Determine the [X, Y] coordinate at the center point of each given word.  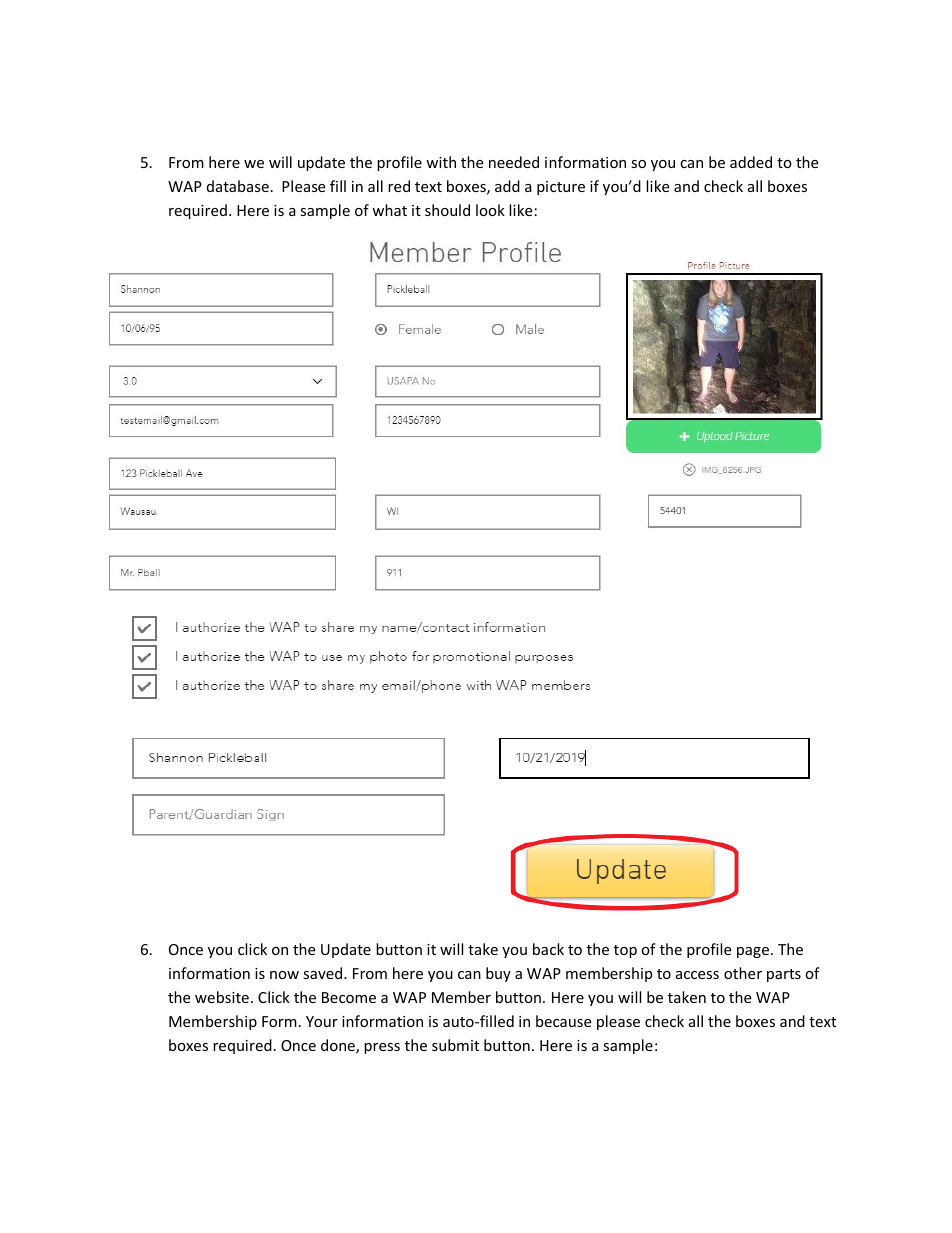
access [697, 975]
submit [455, 1045]
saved [324, 973]
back [548, 949]
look [490, 210]
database [238, 186]
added [751, 162]
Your [322, 1021]
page [754, 952]
